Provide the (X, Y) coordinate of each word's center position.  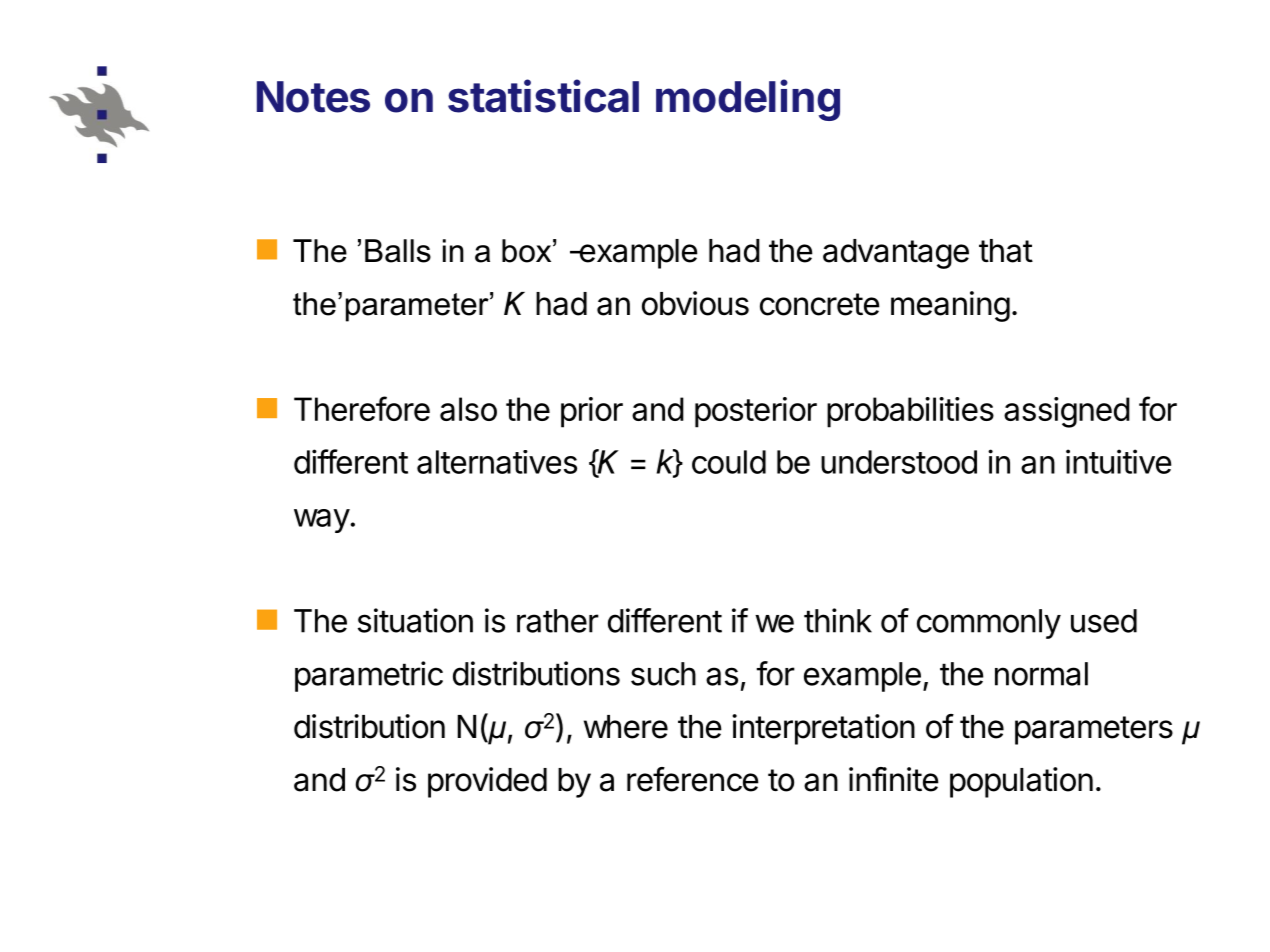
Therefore (362, 408)
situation (415, 620)
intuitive (1118, 461)
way (322, 521)
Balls (398, 251)
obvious (695, 303)
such (663, 674)
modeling (748, 100)
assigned (1067, 412)
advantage (896, 254)
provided (487, 782)
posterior (756, 412)
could (729, 462)
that (1006, 251)
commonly (989, 624)
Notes (313, 97)
